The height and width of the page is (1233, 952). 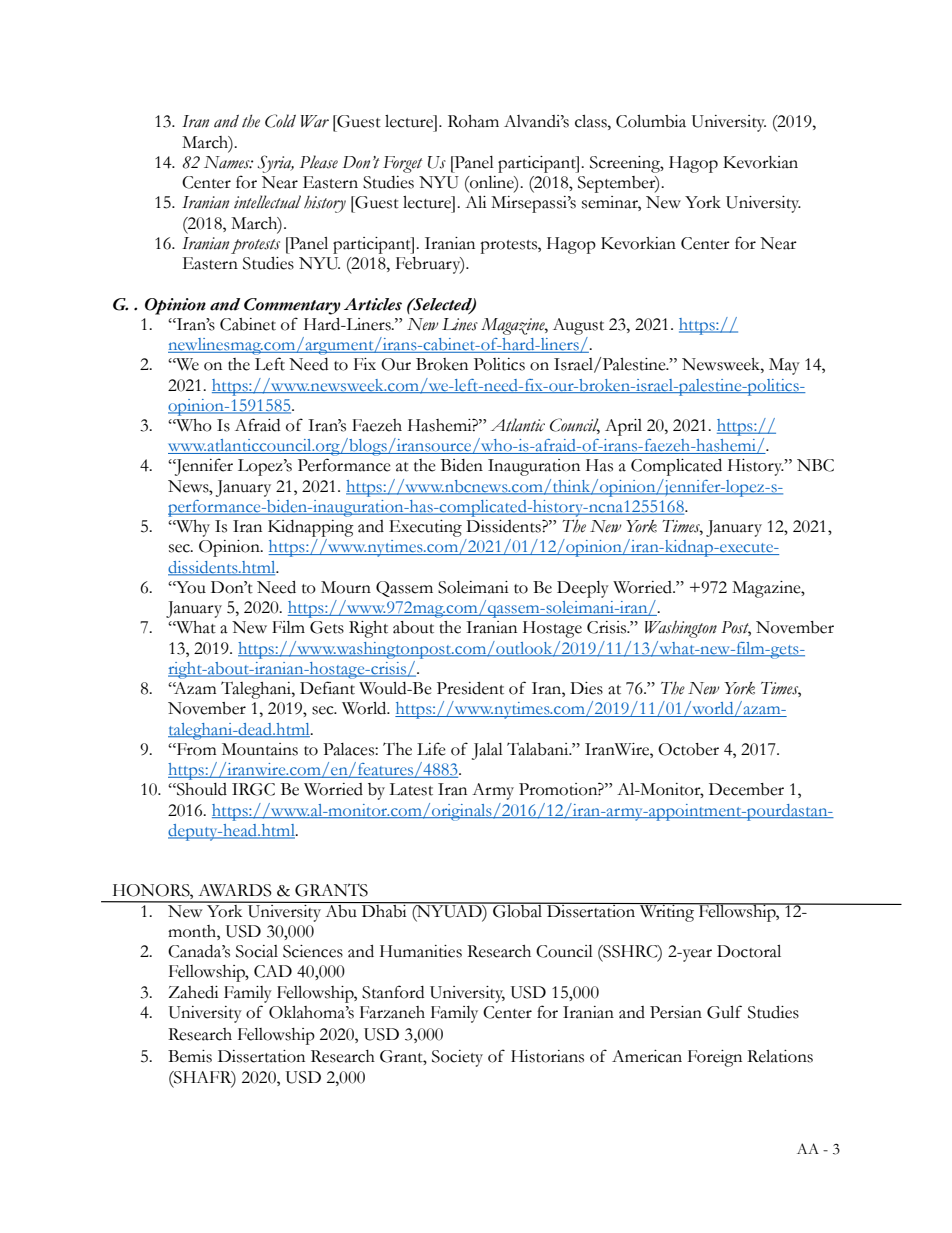 What do you see at coordinates (688, 749) in the page?
I see `October` at bounding box center [688, 749].
